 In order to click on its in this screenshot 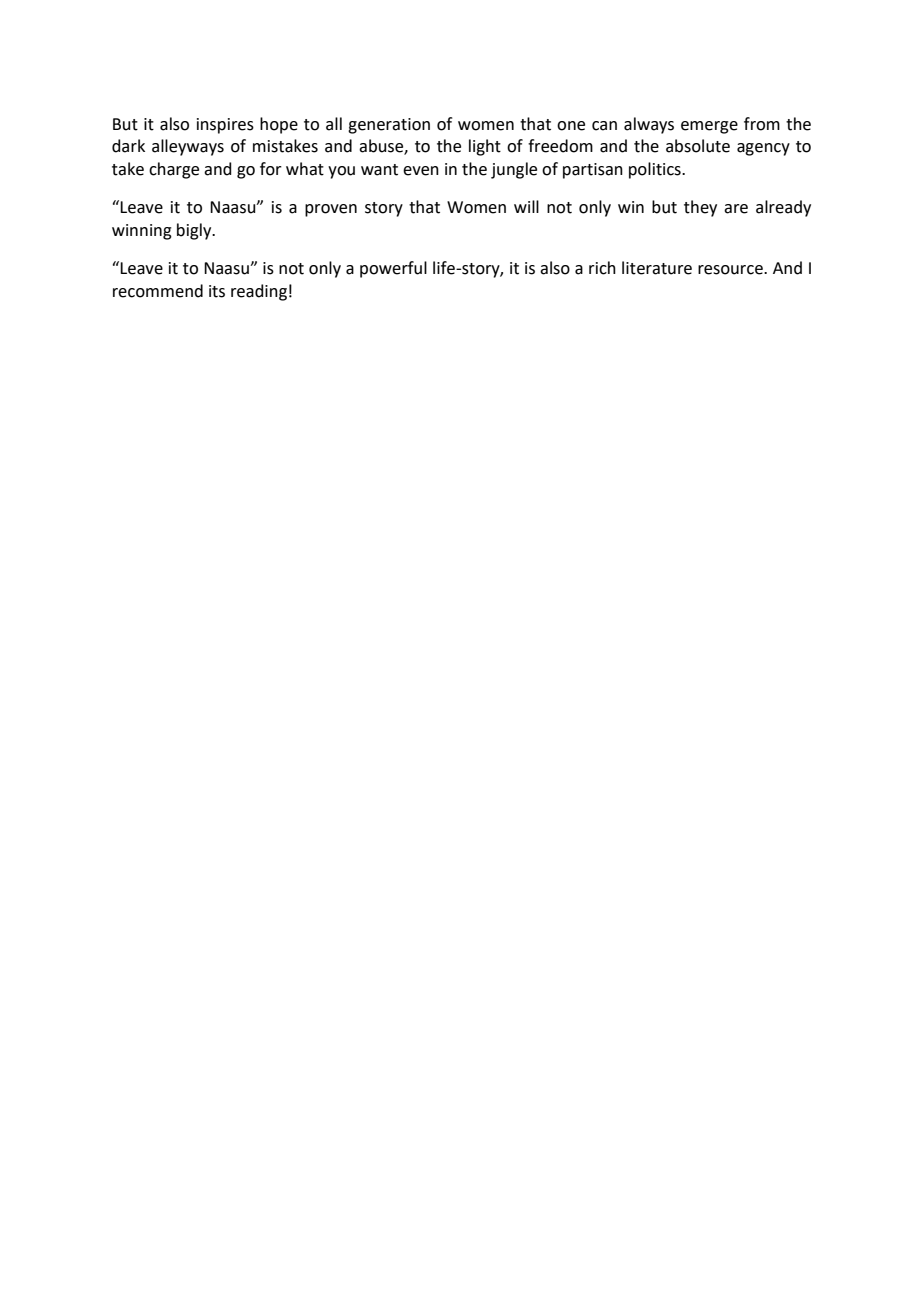, I will do `click(217, 291)`.
